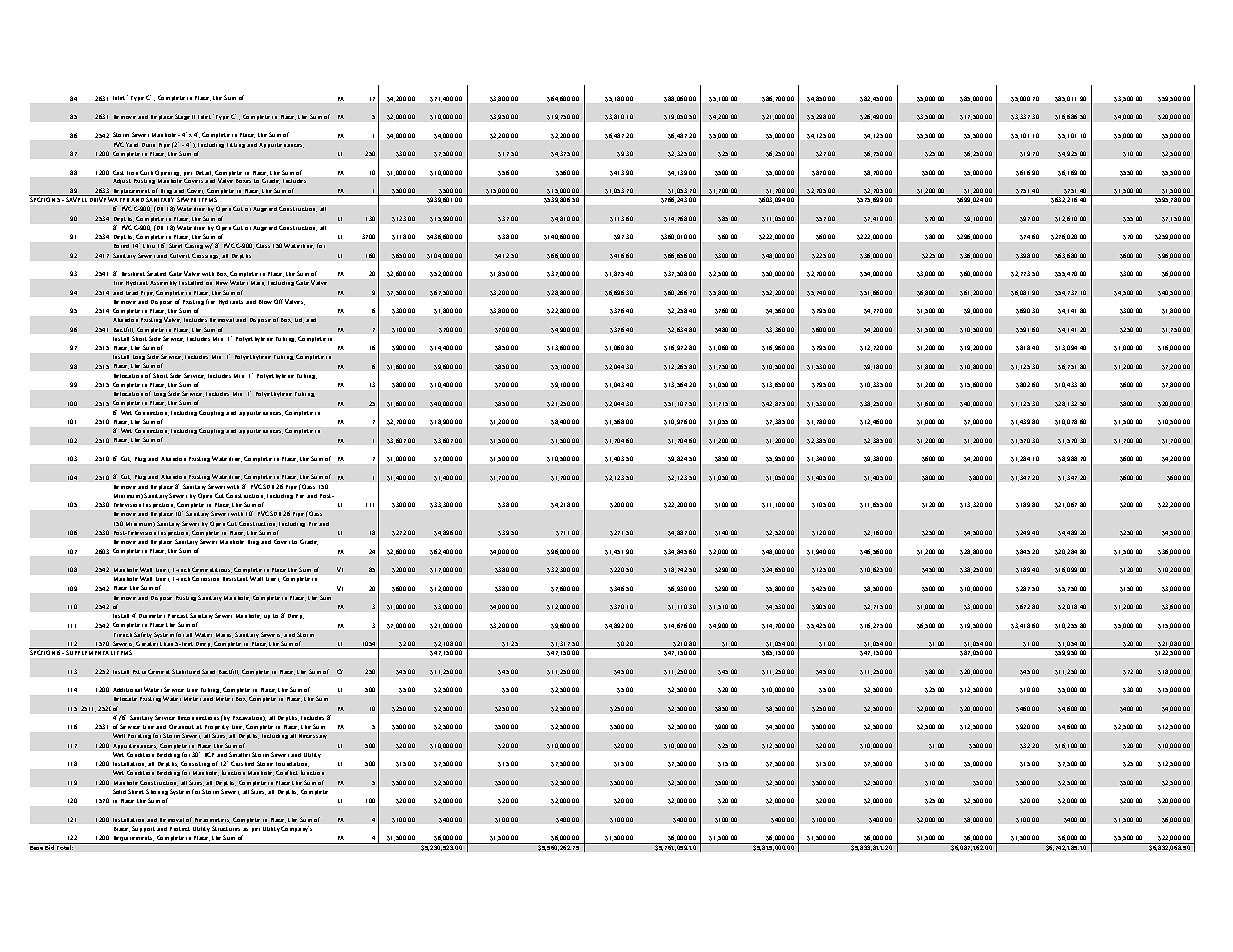 Image resolution: width=1233 pixels, height=952 pixels. Describe the element at coordinates (287, 772) in the screenshot. I see `Conflict` at that location.
